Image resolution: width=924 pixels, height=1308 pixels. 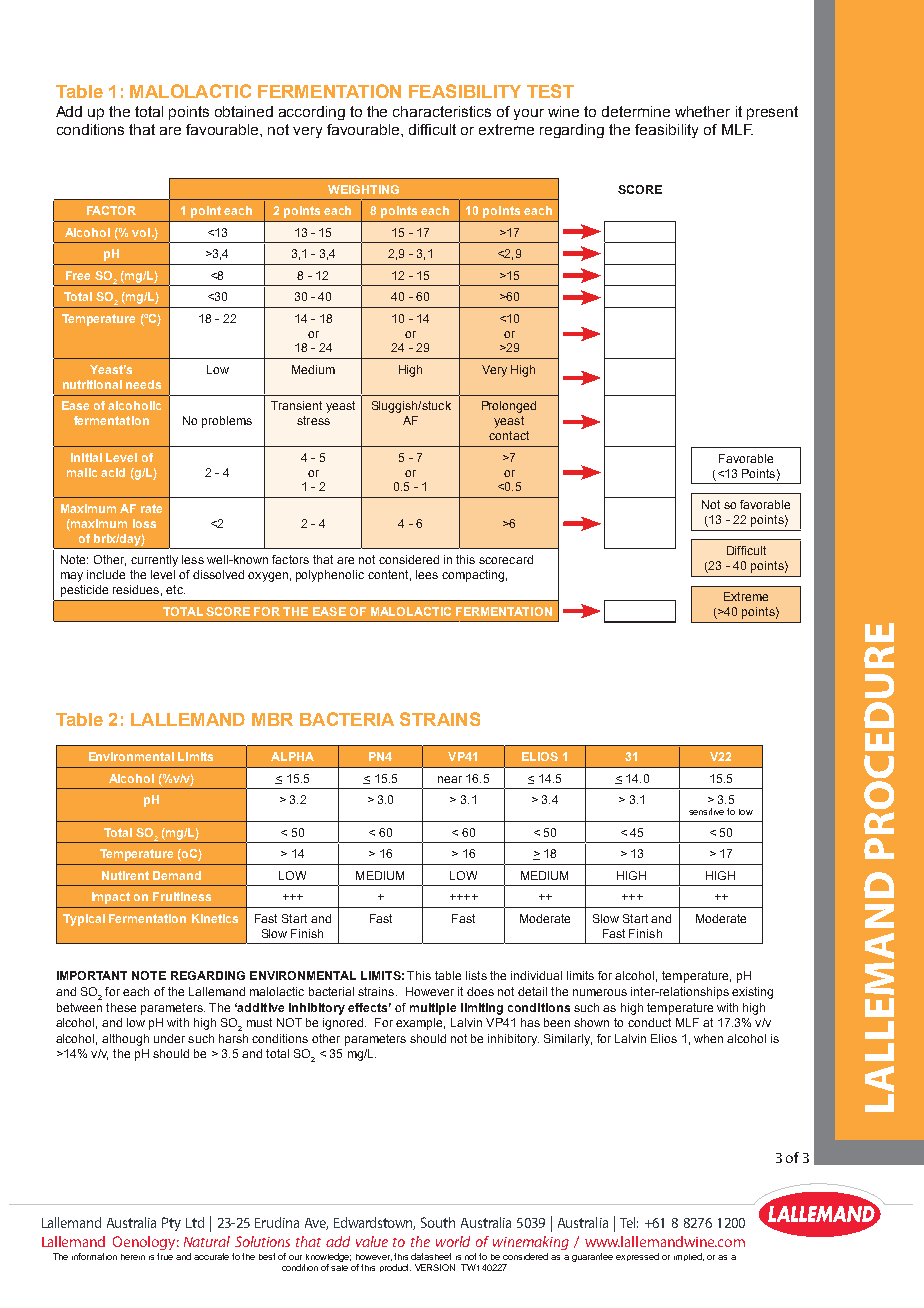 What do you see at coordinates (702, 111) in the screenshot?
I see `whether` at bounding box center [702, 111].
